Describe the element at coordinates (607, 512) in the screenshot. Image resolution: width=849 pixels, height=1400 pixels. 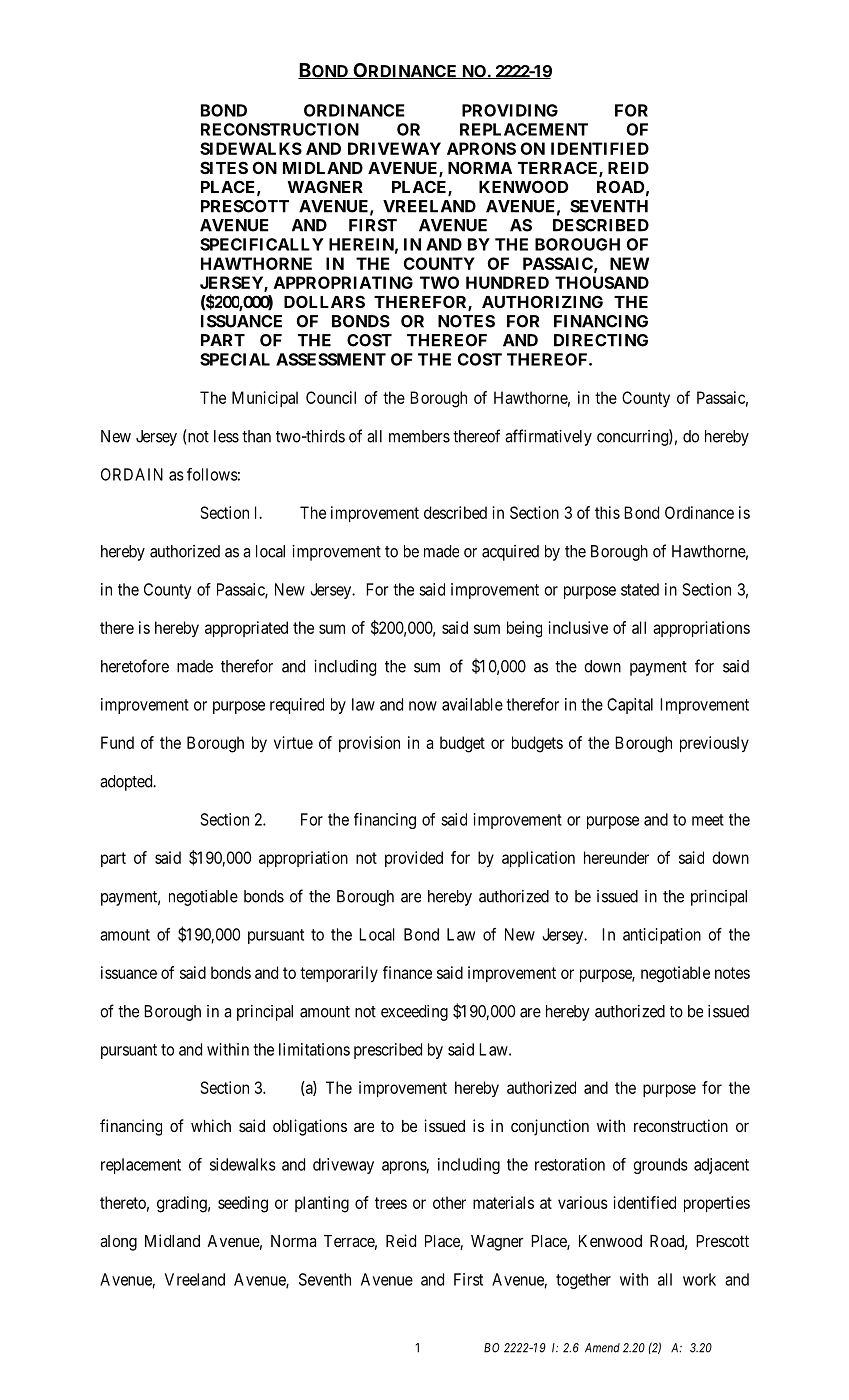
I see `this` at that location.
